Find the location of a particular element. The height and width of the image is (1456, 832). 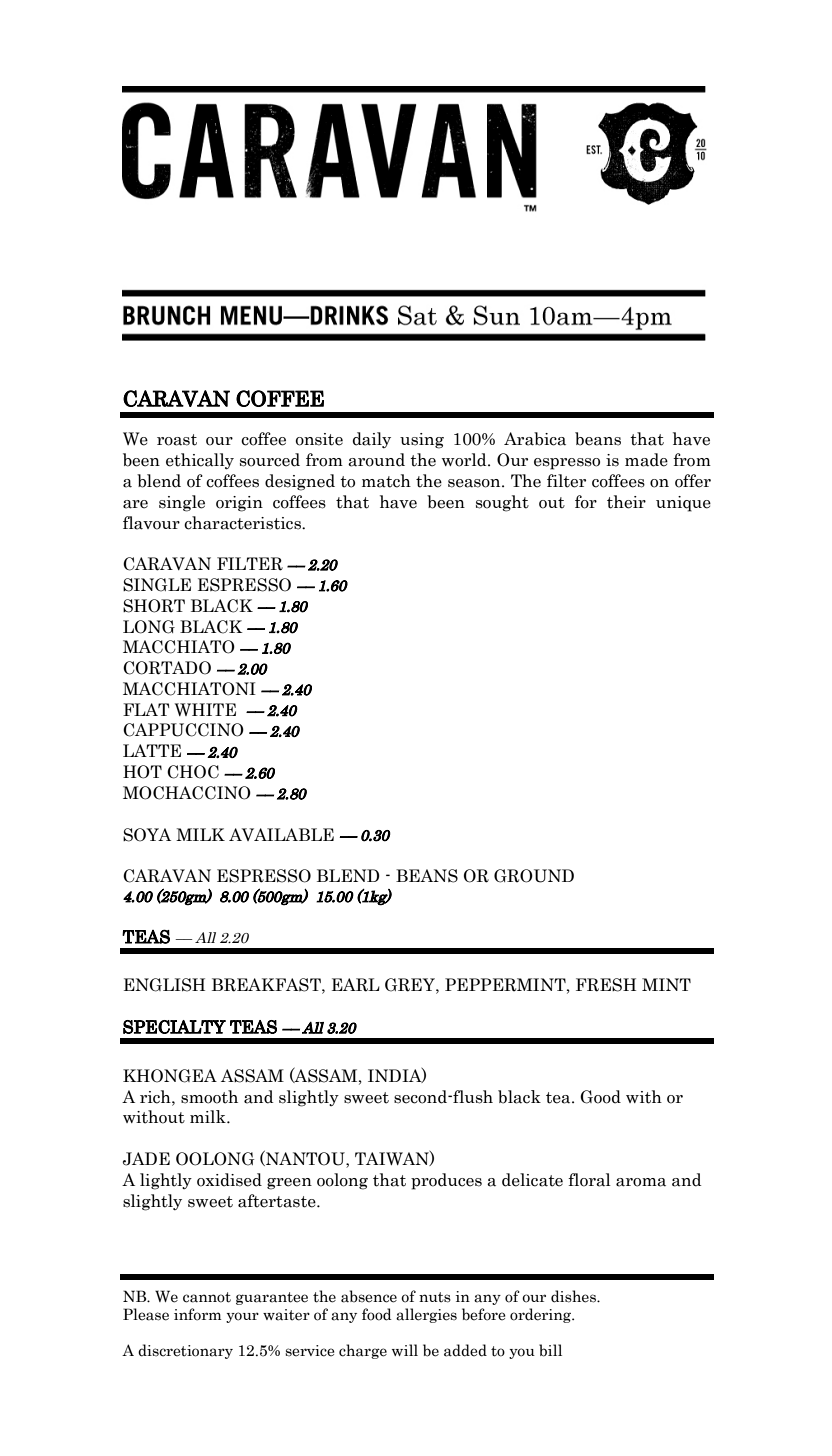

using is located at coordinates (422, 441).
